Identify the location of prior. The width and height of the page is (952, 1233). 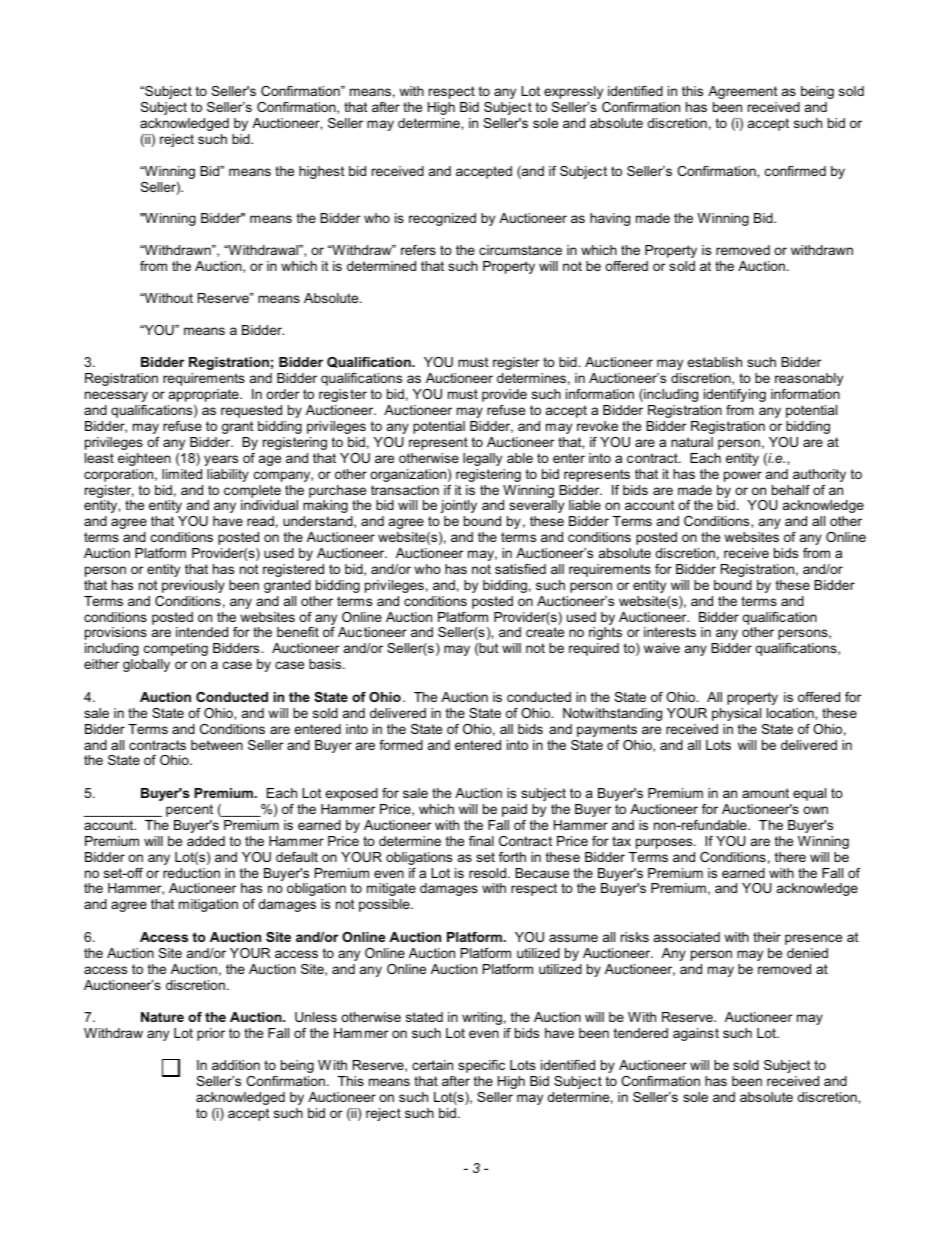
(211, 1034).
